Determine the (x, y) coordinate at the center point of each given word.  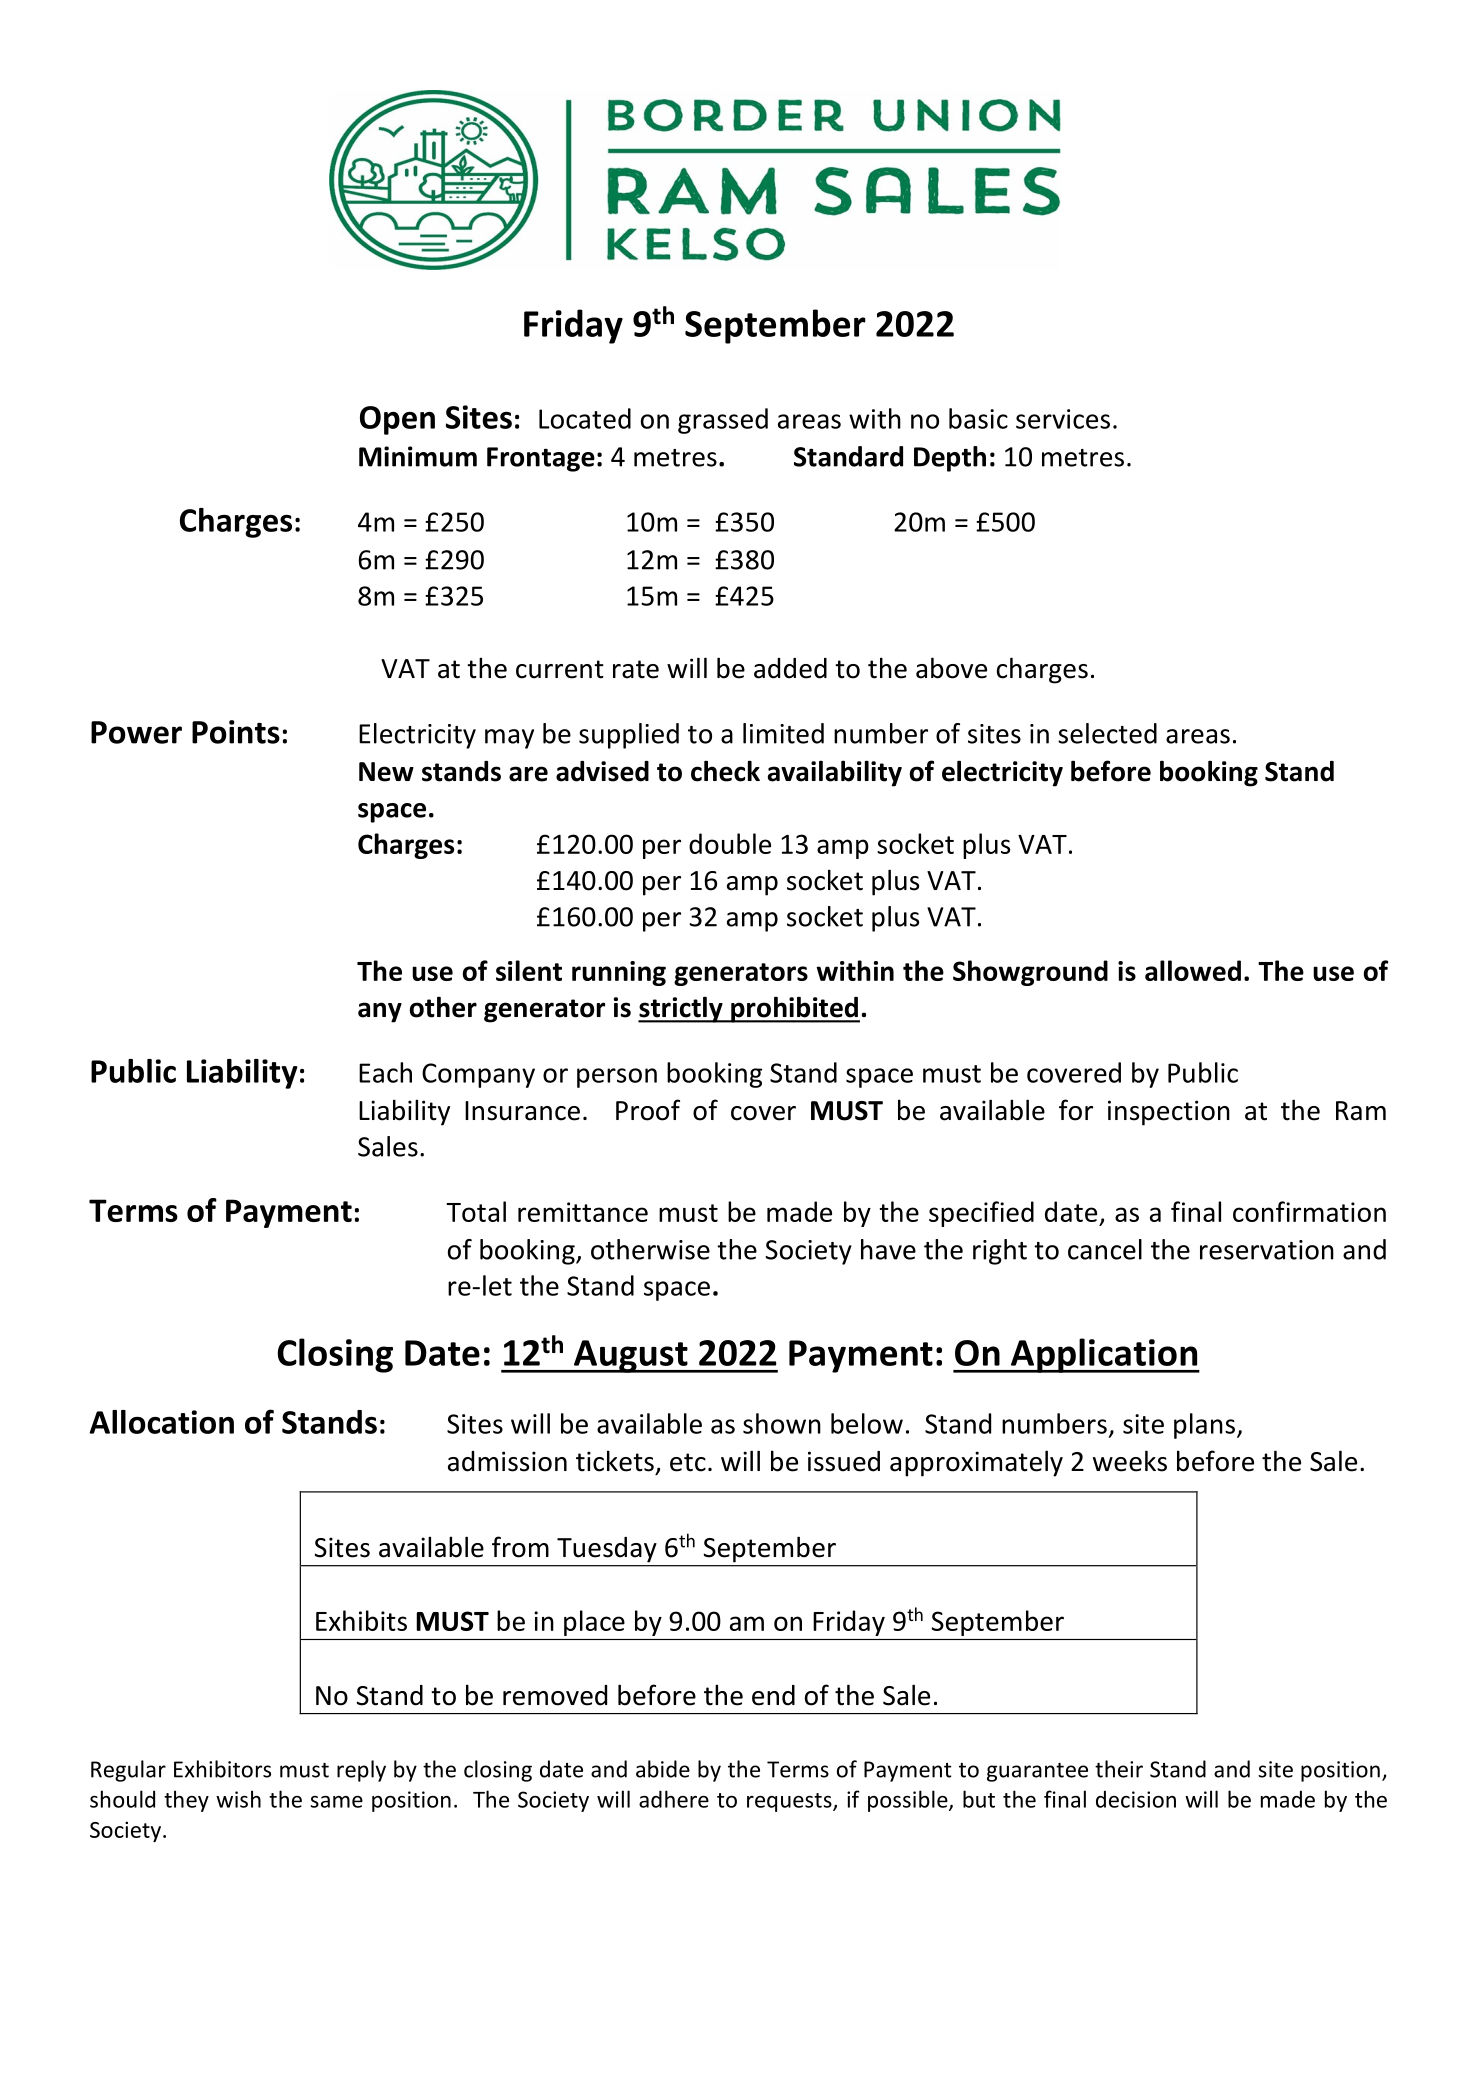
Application (1104, 1355)
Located (585, 418)
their (1119, 1769)
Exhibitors (222, 1769)
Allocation (161, 1422)
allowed (1193, 970)
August (631, 1356)
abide (663, 1769)
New (386, 772)
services (1063, 419)
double (730, 843)
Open (397, 420)
